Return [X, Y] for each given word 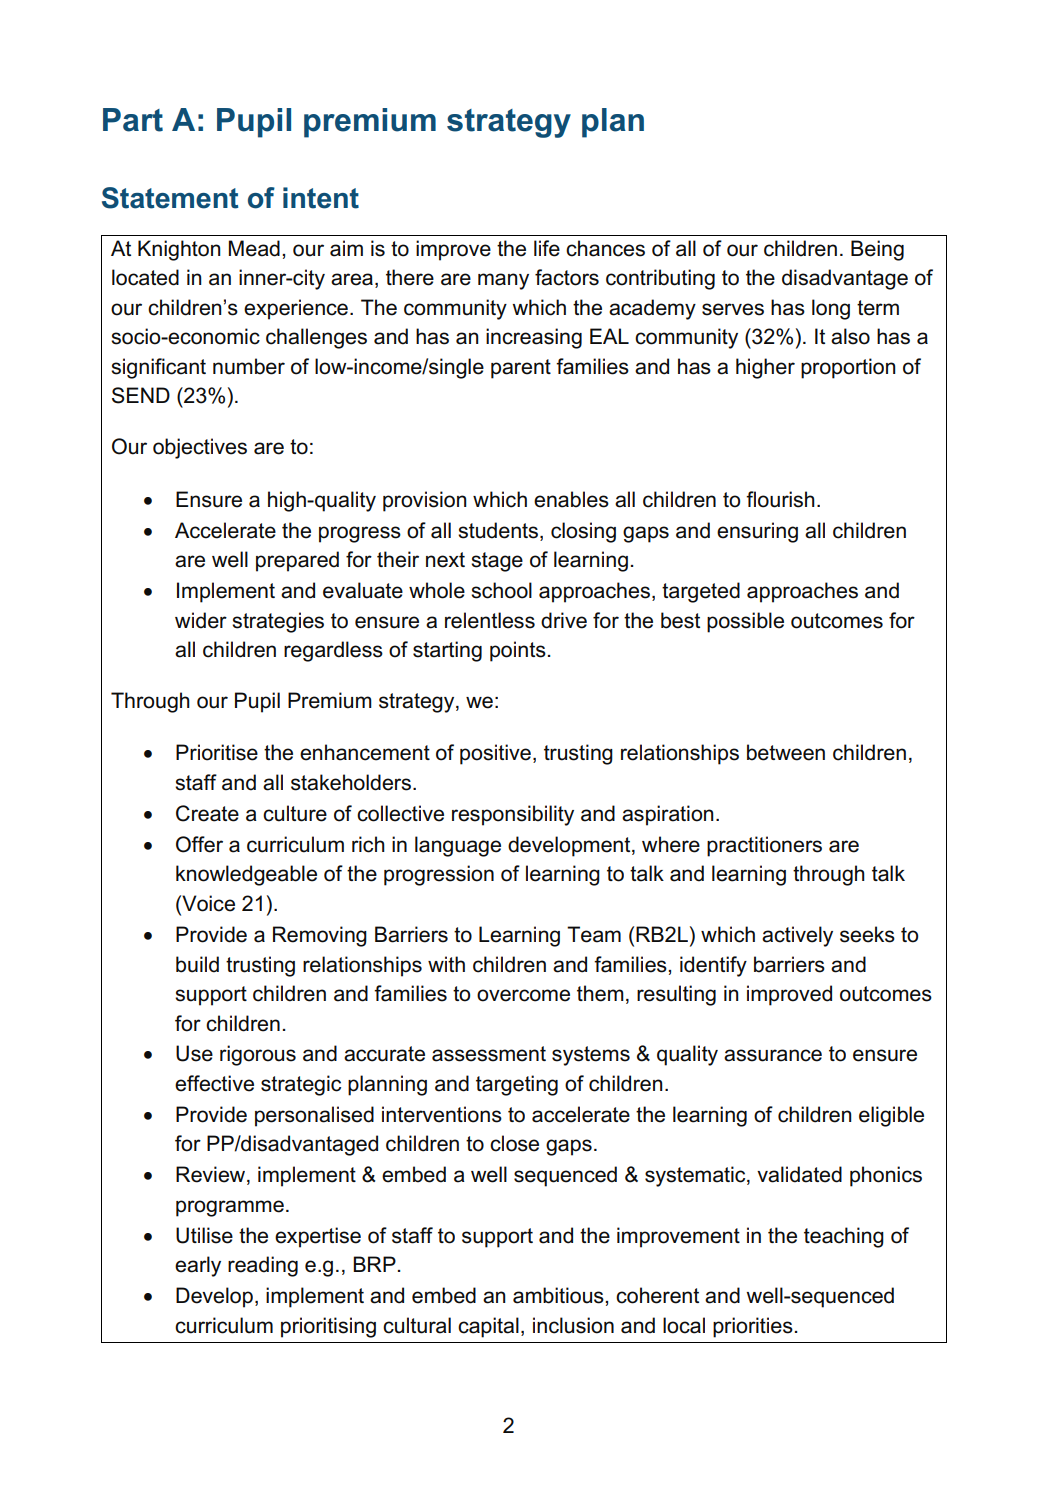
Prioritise [217, 752]
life [547, 248]
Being [877, 250]
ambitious [559, 1295]
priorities [753, 1327]
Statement [170, 198]
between [786, 752]
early [198, 1266]
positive [495, 754]
